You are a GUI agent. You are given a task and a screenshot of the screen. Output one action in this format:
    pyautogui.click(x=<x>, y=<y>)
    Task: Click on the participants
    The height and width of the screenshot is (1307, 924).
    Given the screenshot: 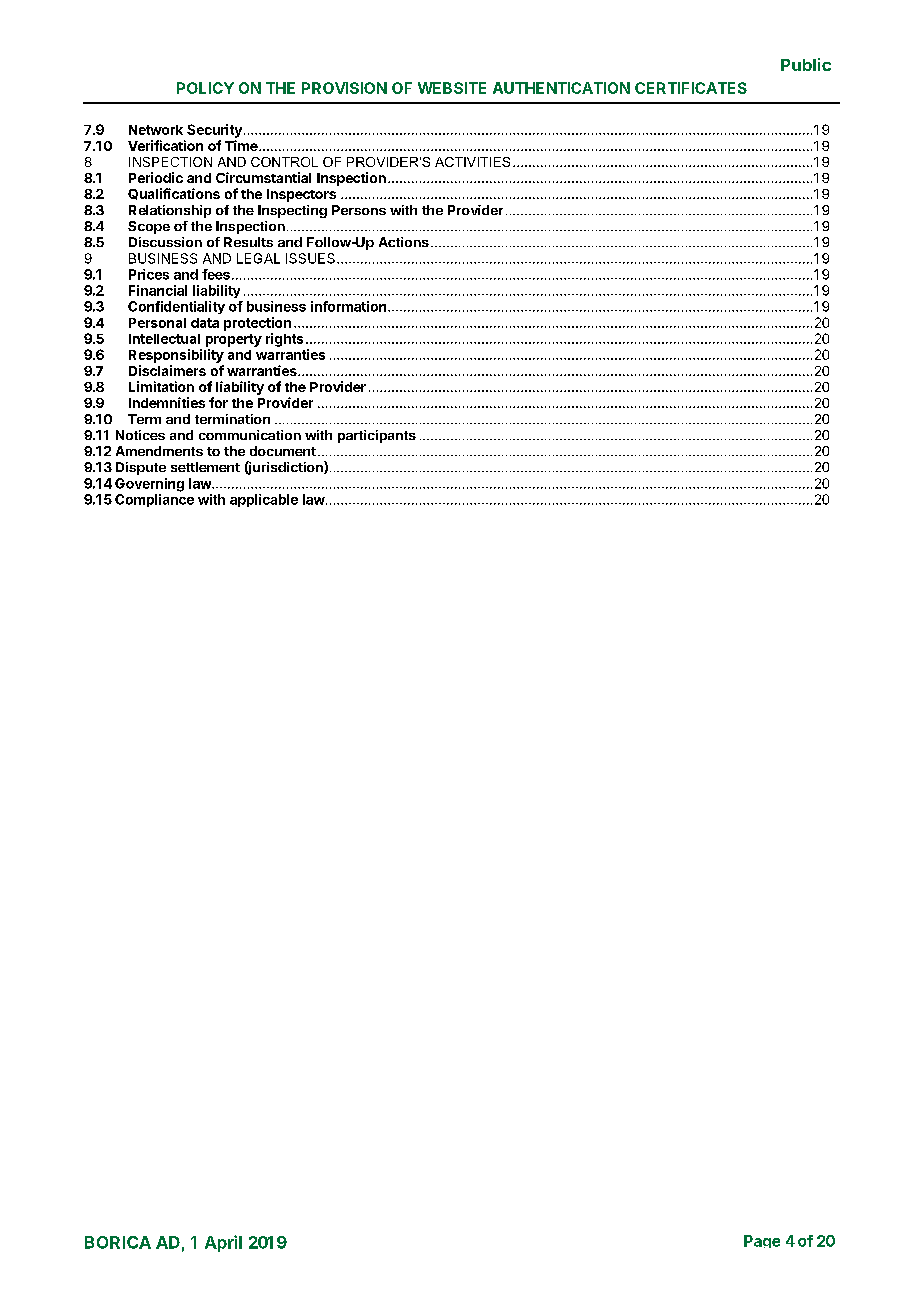 What is the action you would take?
    pyautogui.click(x=377, y=436)
